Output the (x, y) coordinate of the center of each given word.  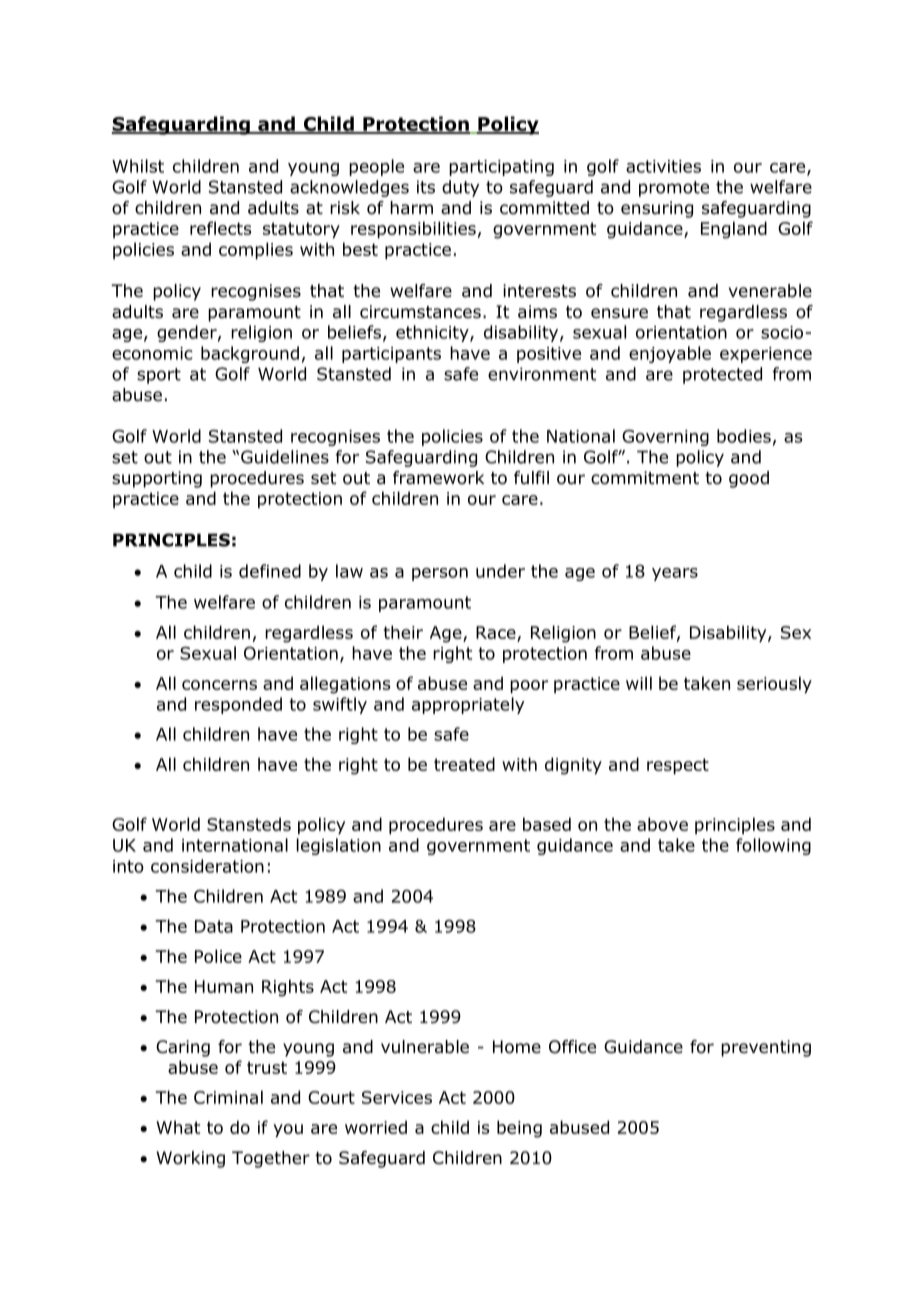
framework (438, 478)
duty (460, 188)
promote (674, 189)
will (639, 683)
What (178, 1127)
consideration (207, 866)
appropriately (468, 705)
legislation (339, 846)
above (662, 824)
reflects (220, 228)
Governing (665, 438)
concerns (219, 685)
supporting (157, 479)
